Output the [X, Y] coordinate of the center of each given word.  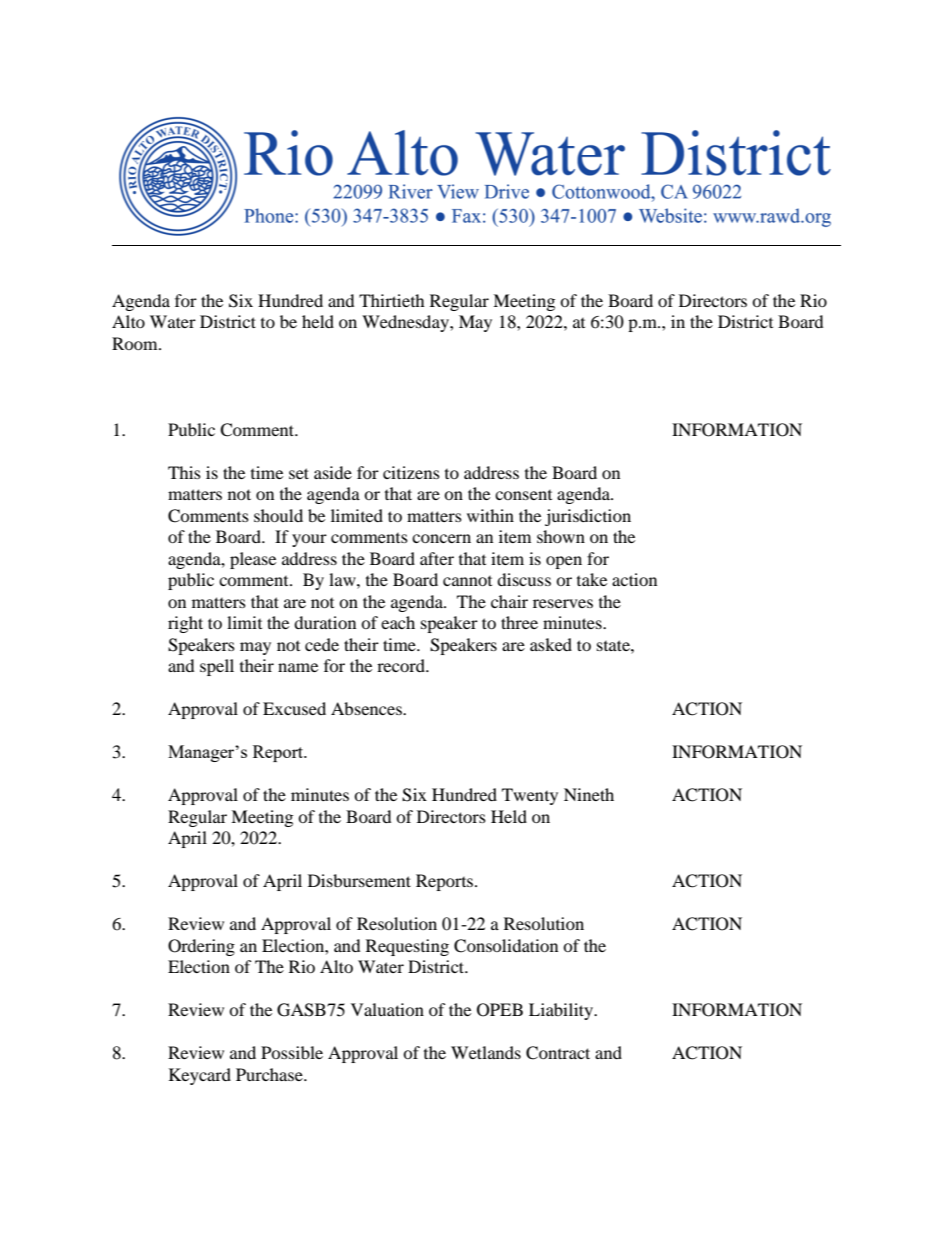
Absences [367, 708]
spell [217, 667]
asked [551, 644]
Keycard [200, 1076]
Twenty [530, 796]
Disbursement [359, 880]
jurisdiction [588, 517]
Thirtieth [392, 300]
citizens [411, 472]
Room [136, 343]
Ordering [201, 947]
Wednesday [406, 323]
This [184, 472]
